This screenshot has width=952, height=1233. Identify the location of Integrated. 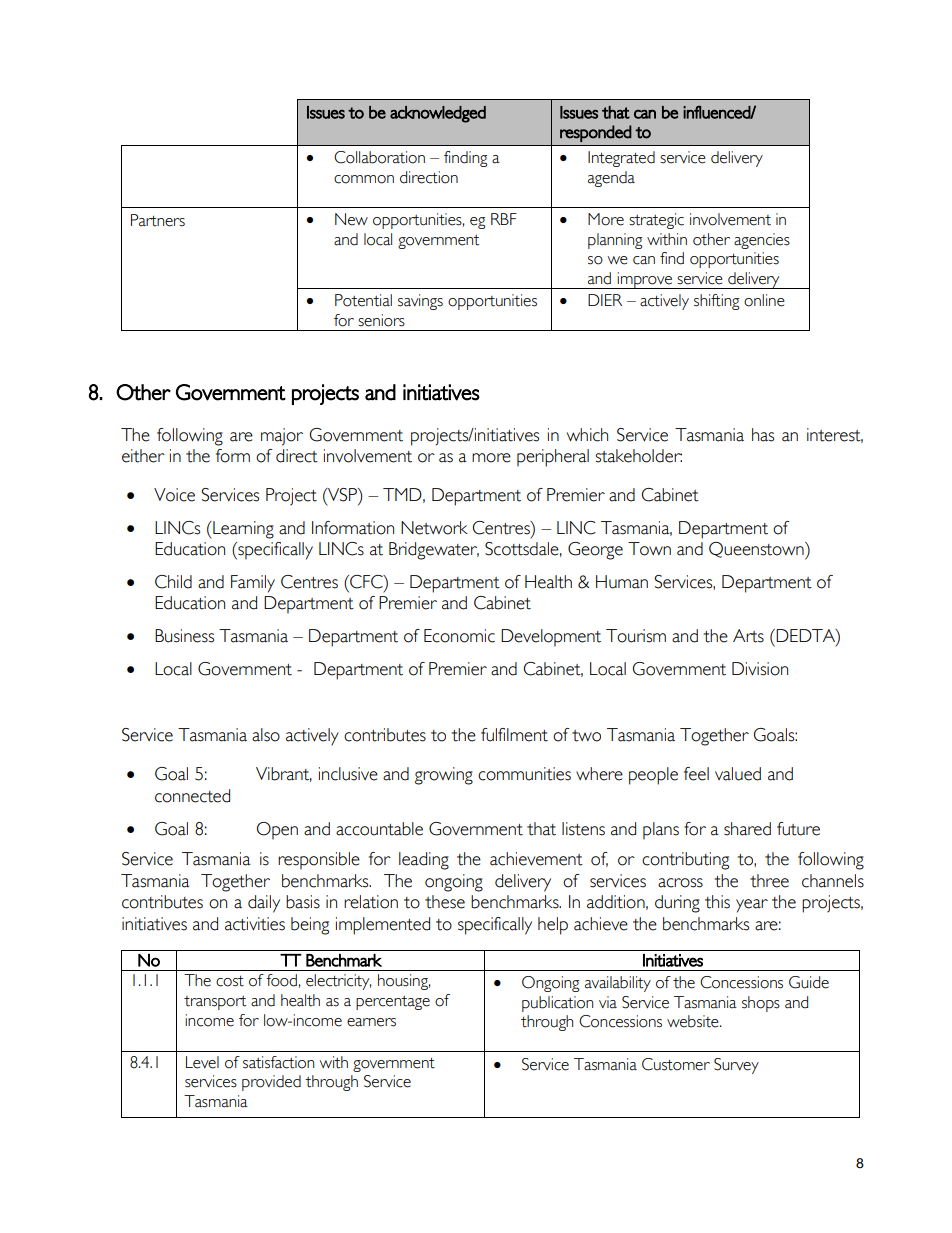
(621, 159).
